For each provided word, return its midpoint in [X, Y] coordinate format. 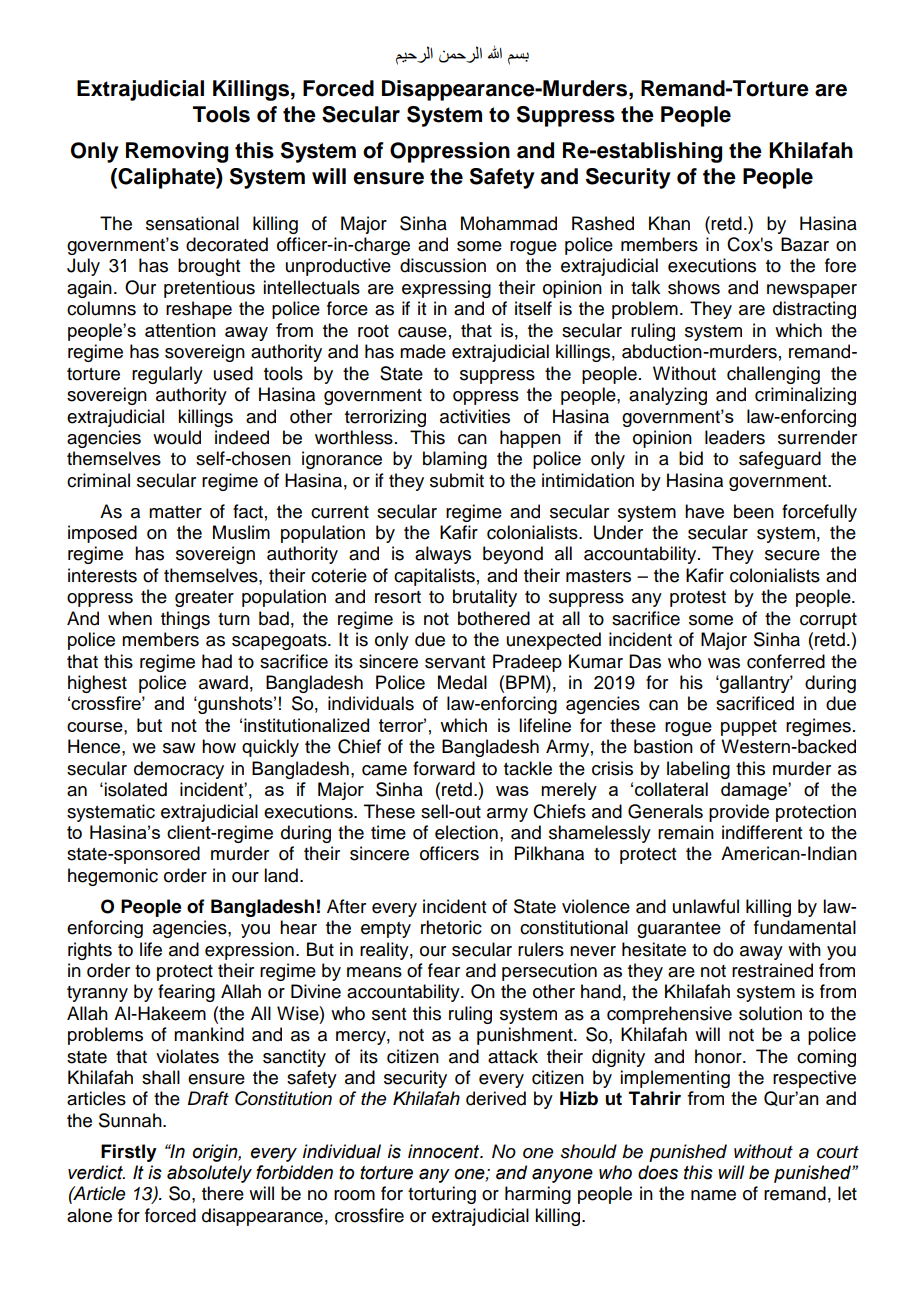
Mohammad [509, 223]
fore [840, 265]
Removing [177, 152]
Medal [462, 682]
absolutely [209, 1174]
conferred [786, 661]
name [713, 1195]
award [223, 682]
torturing [442, 1195]
